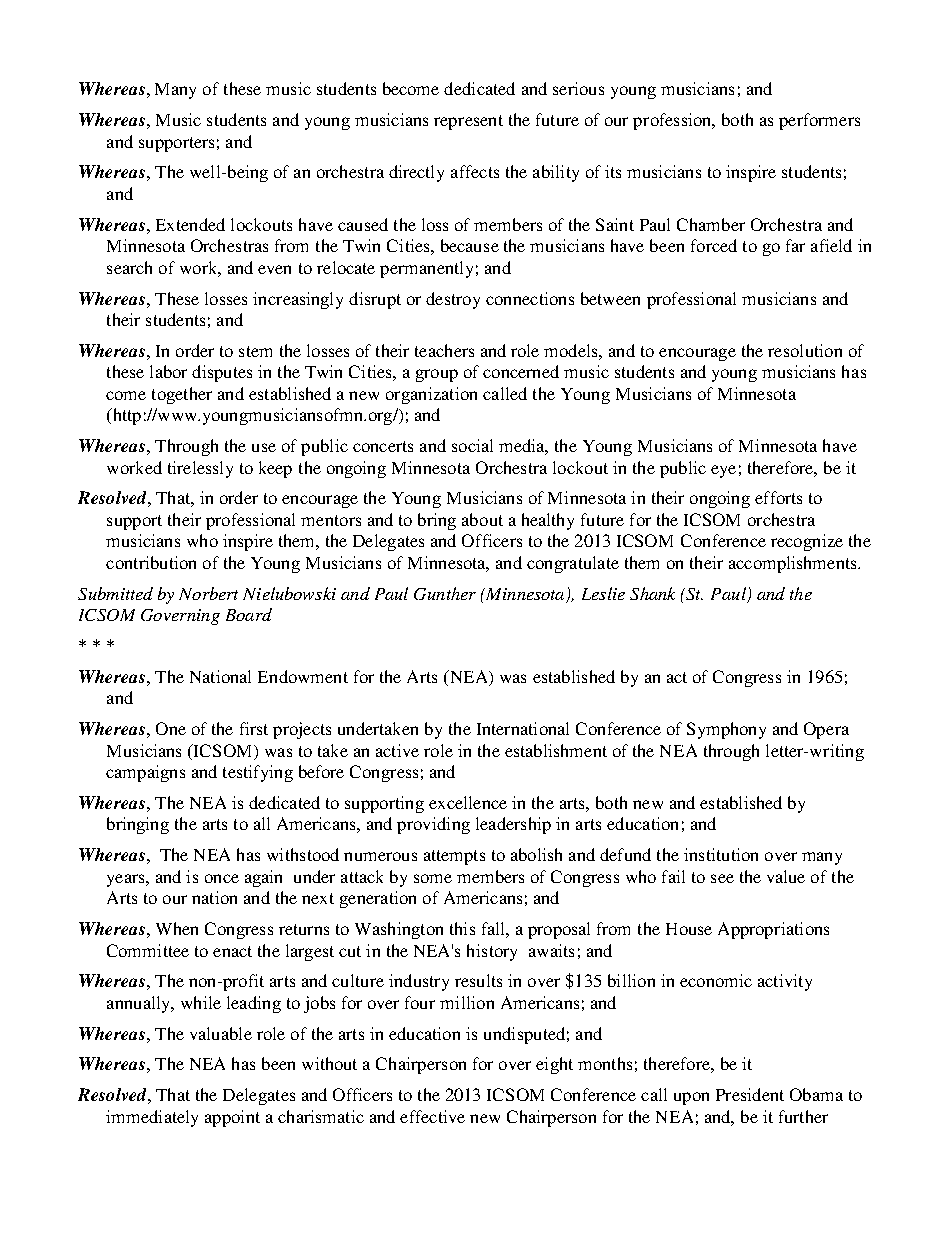 This image has width=952, height=1233. Describe the element at coordinates (232, 1118) in the image. I see `appoint` at that location.
